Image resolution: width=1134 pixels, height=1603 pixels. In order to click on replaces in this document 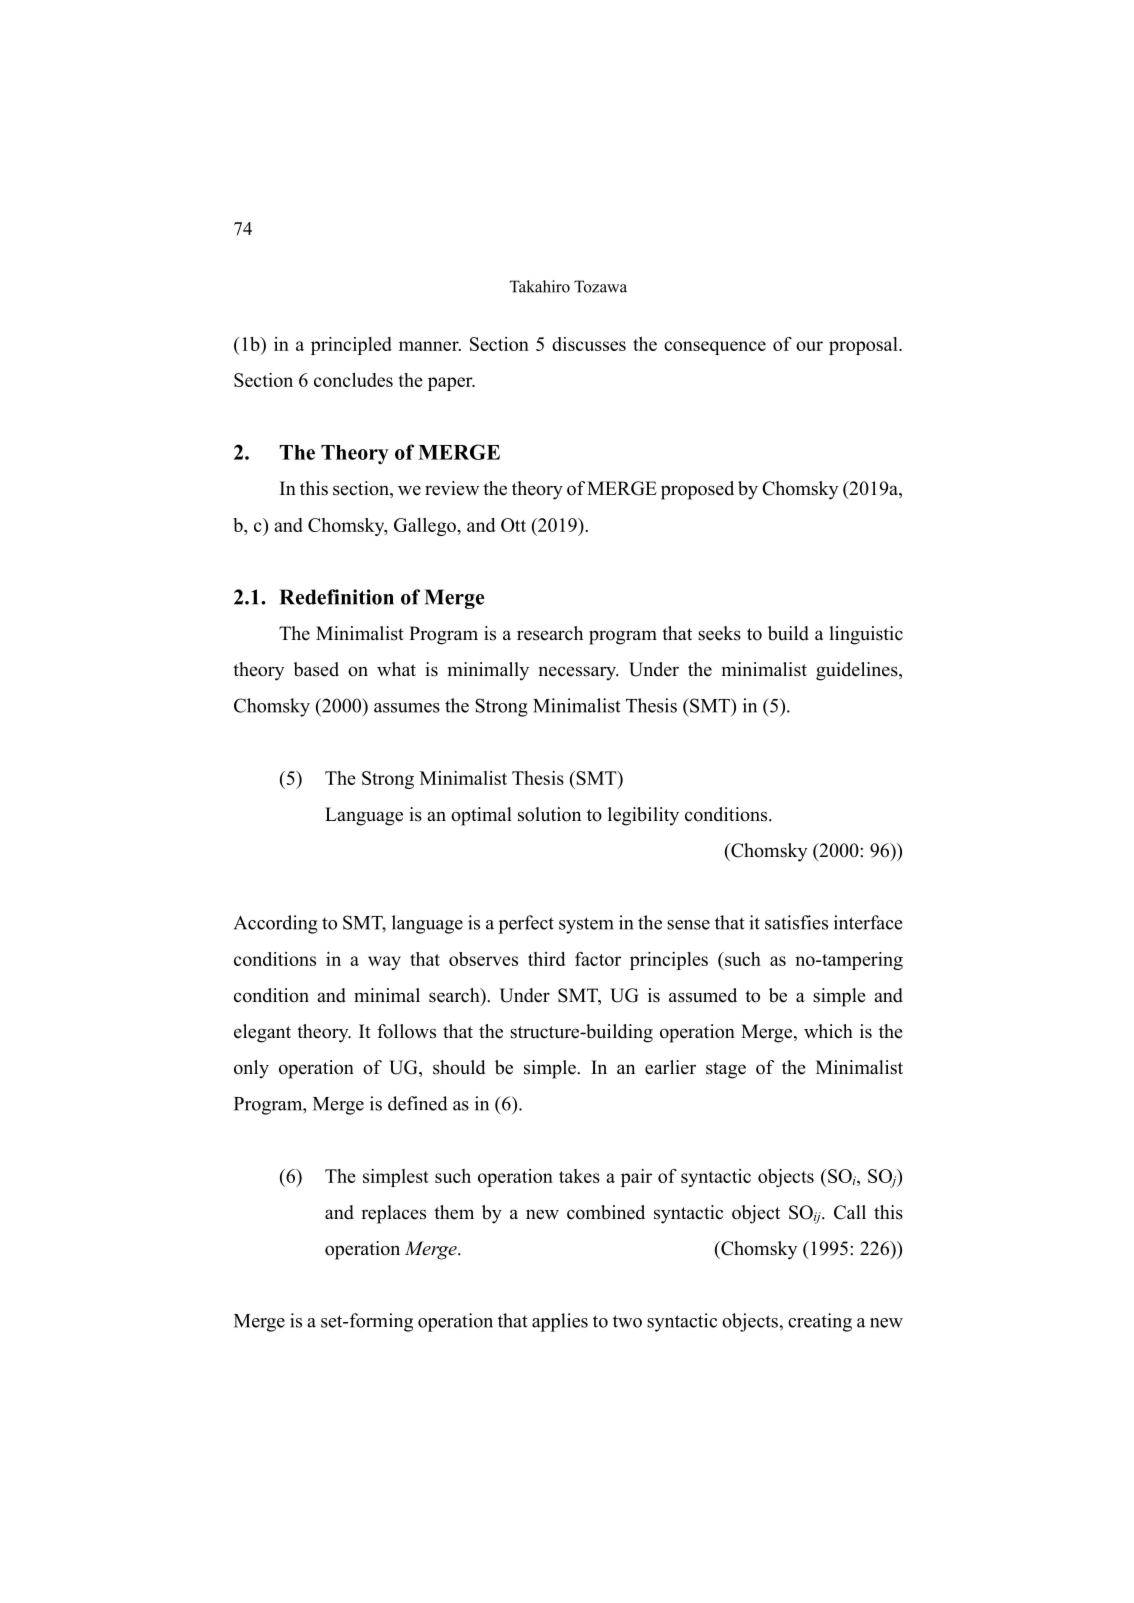, I will do `click(393, 1214)`.
